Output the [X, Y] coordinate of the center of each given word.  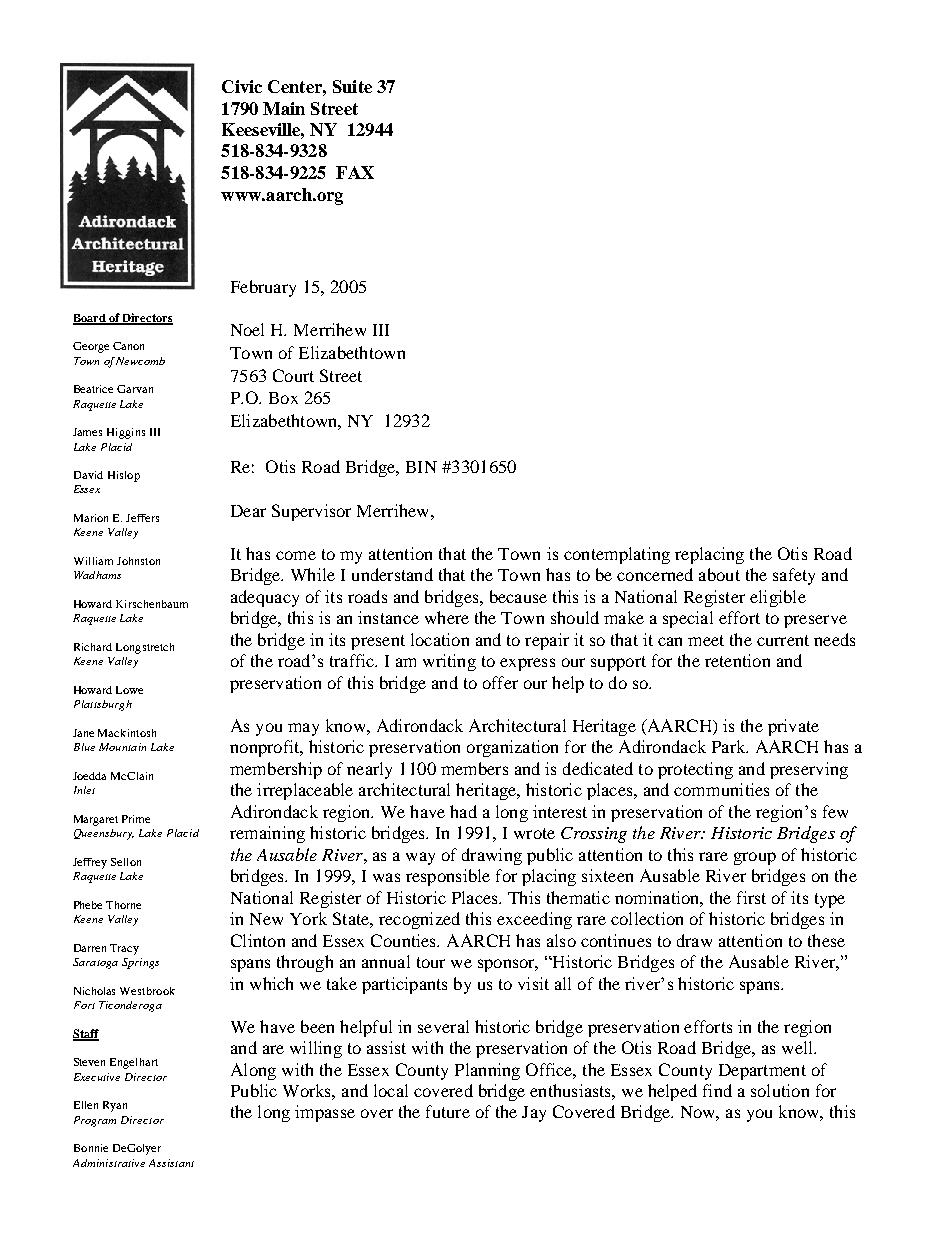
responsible [448, 877]
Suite [352, 86]
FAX [355, 172]
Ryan [115, 1106]
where [447, 617]
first [751, 897]
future [448, 1111]
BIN [421, 467]
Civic [242, 86]
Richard [93, 647]
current [783, 640]
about [719, 574]
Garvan [135, 389]
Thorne [123, 905]
